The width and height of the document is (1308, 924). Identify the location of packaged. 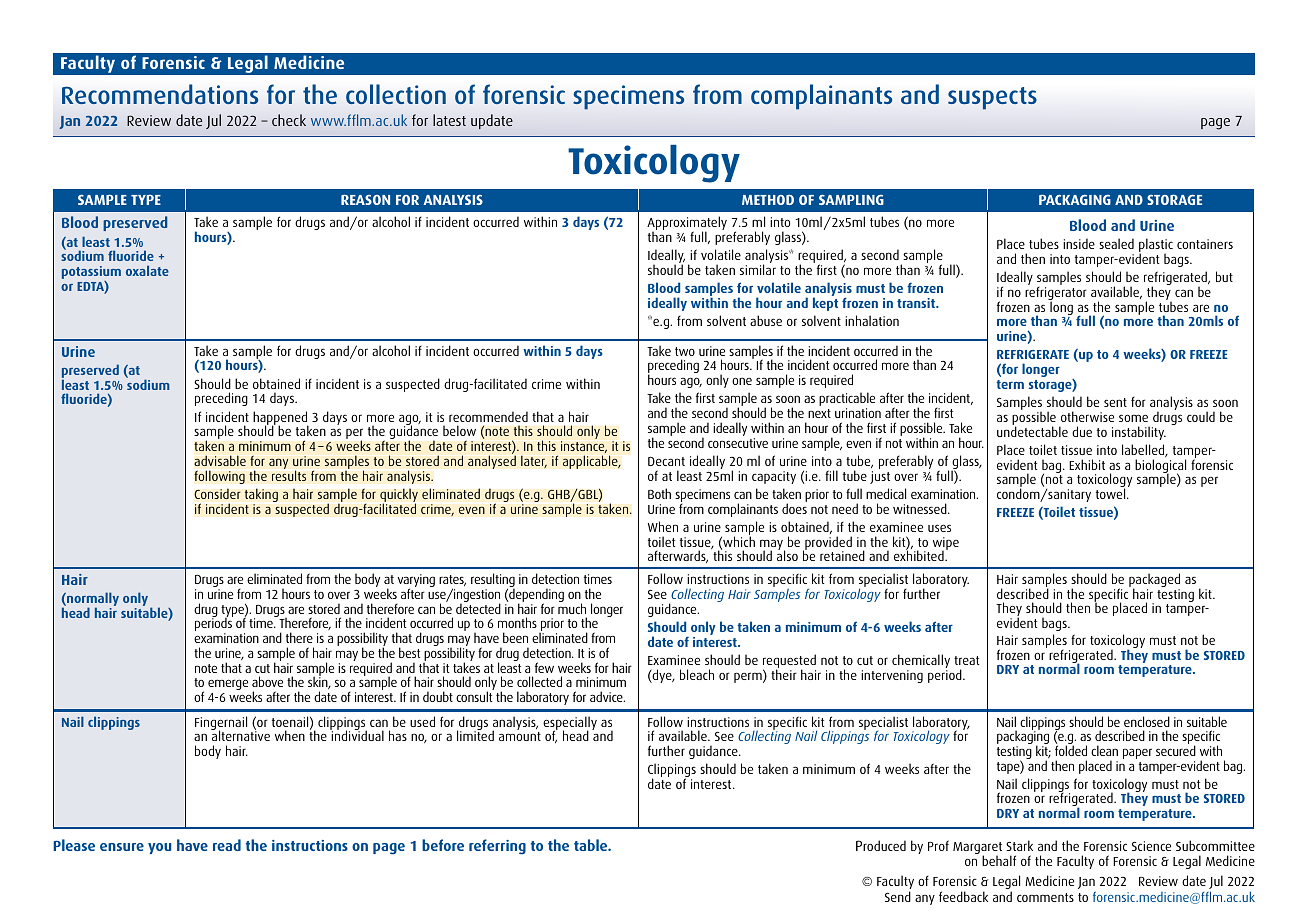
(1154, 581).
